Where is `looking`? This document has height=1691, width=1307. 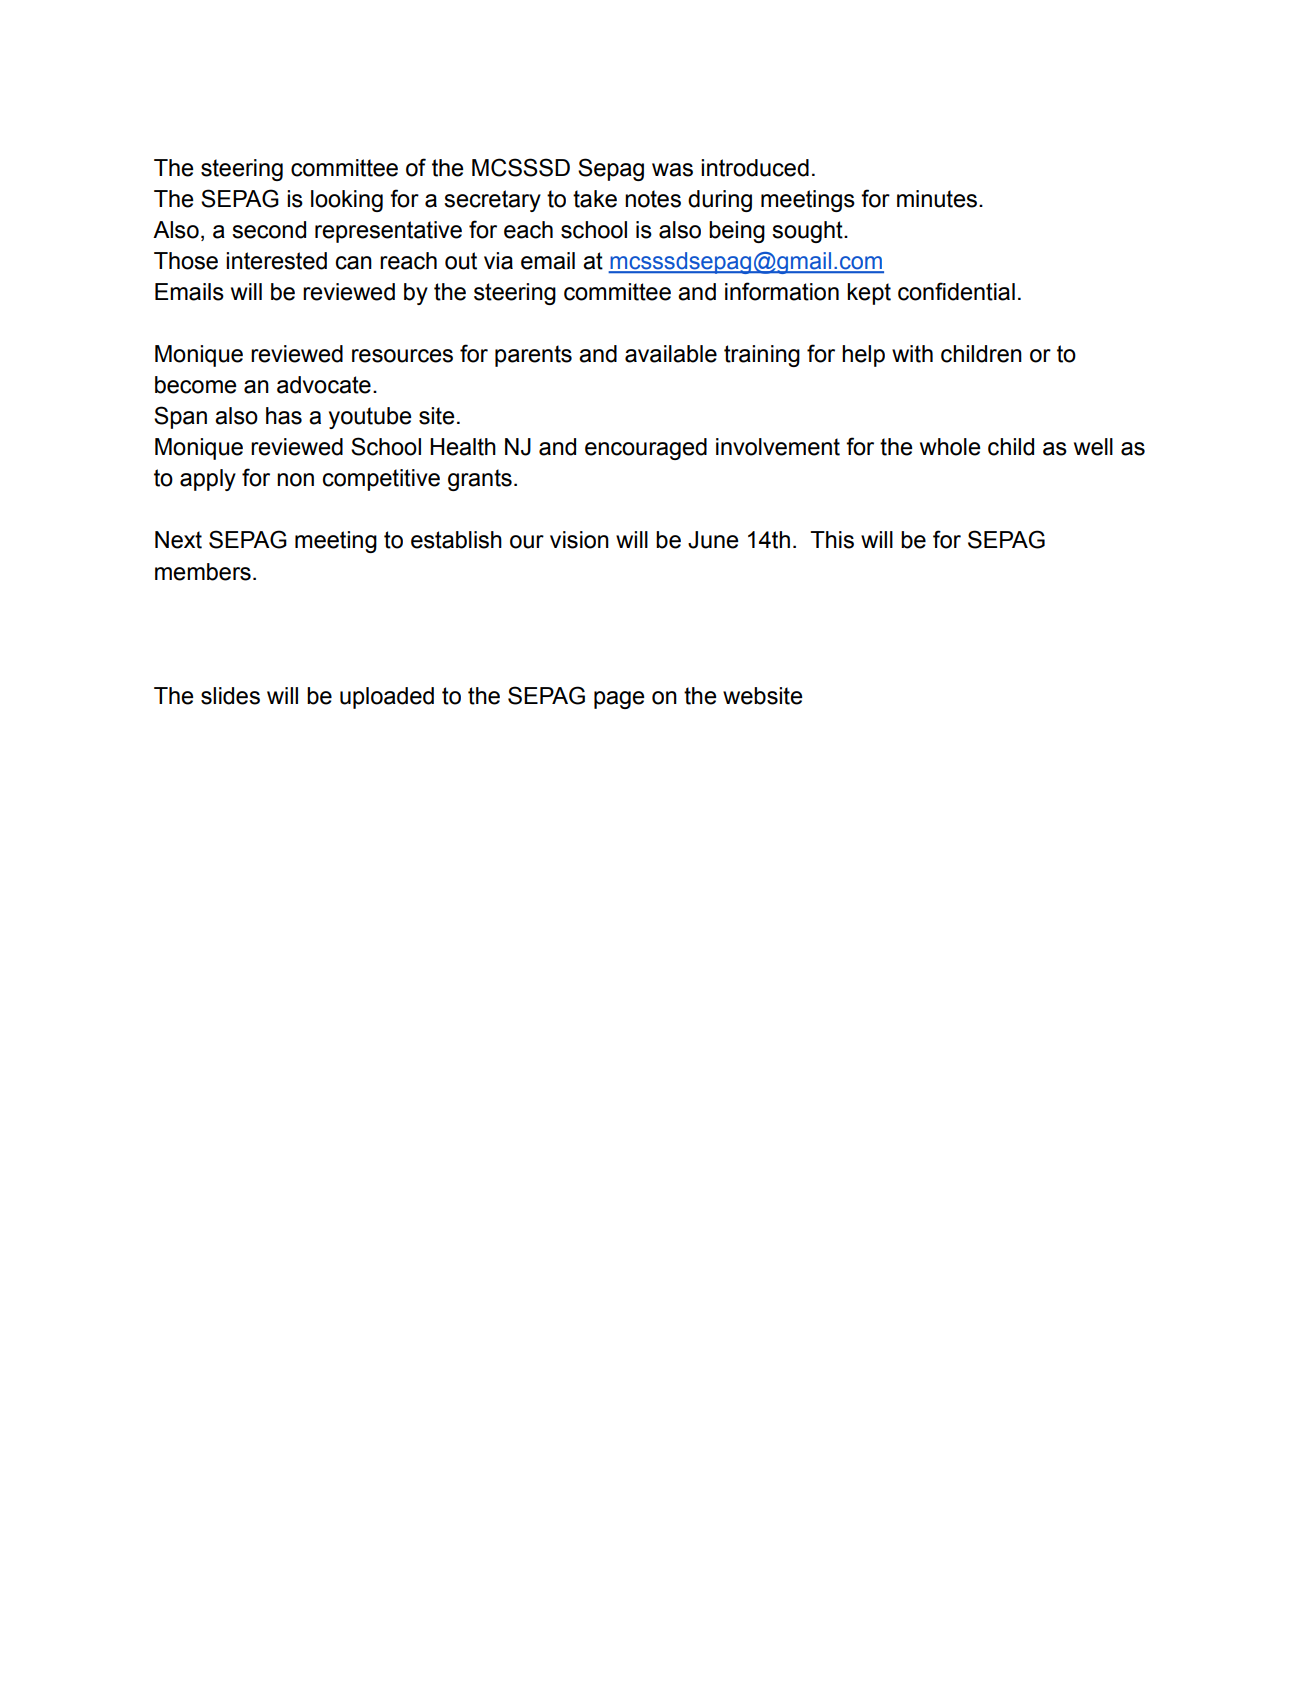 looking is located at coordinates (347, 201).
